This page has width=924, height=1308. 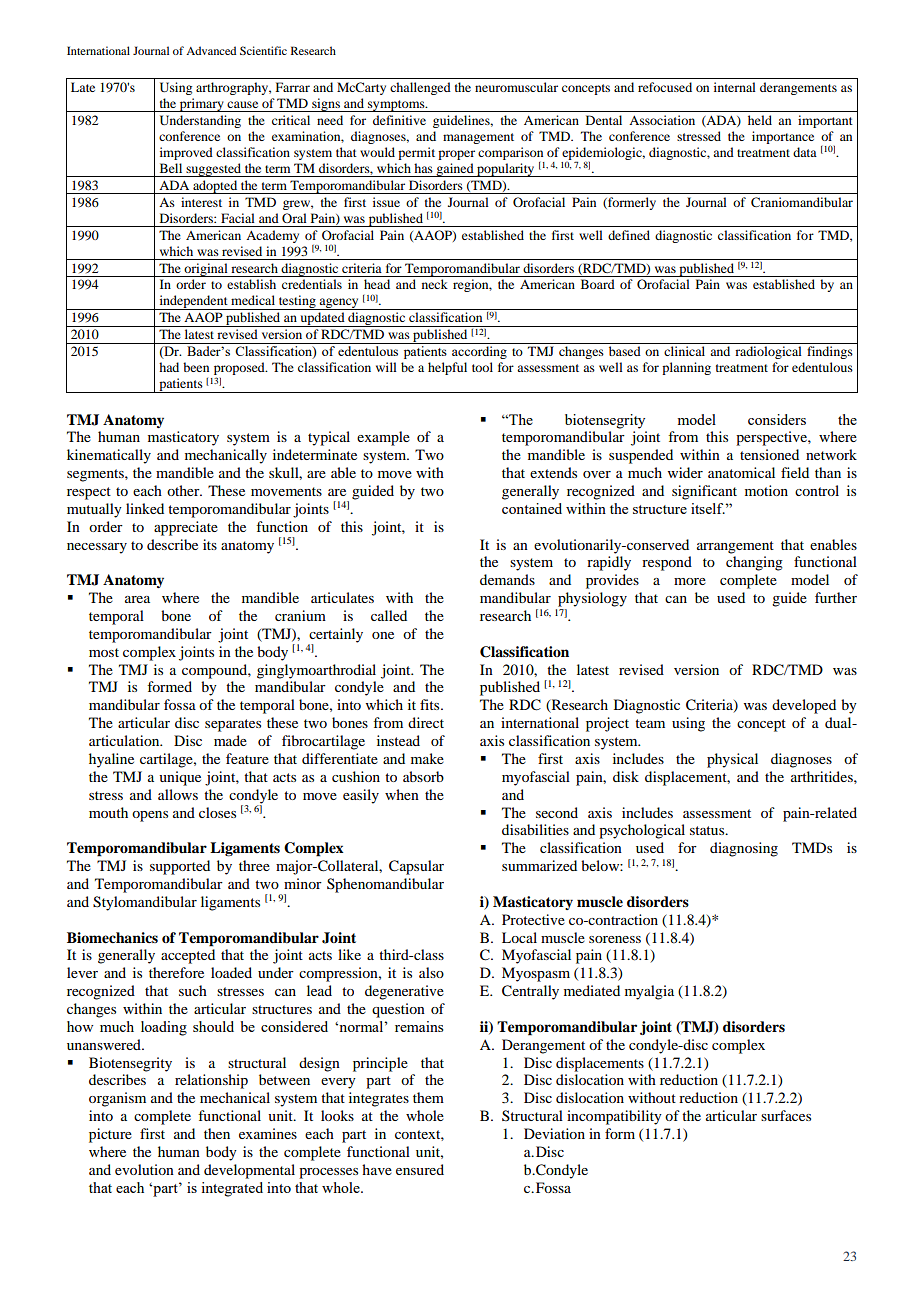 I want to click on other, so click(x=184, y=490).
